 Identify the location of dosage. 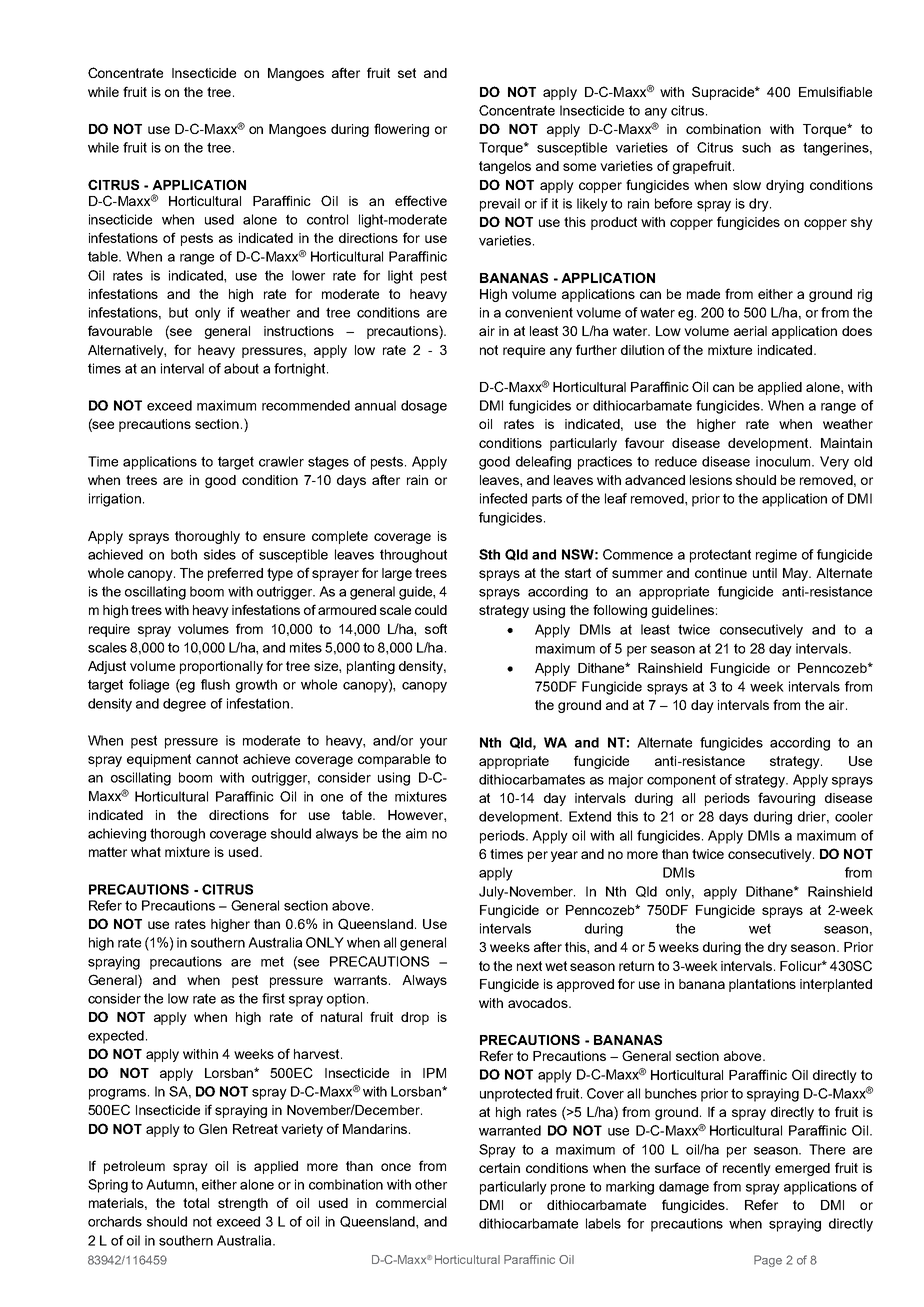
(424, 407).
